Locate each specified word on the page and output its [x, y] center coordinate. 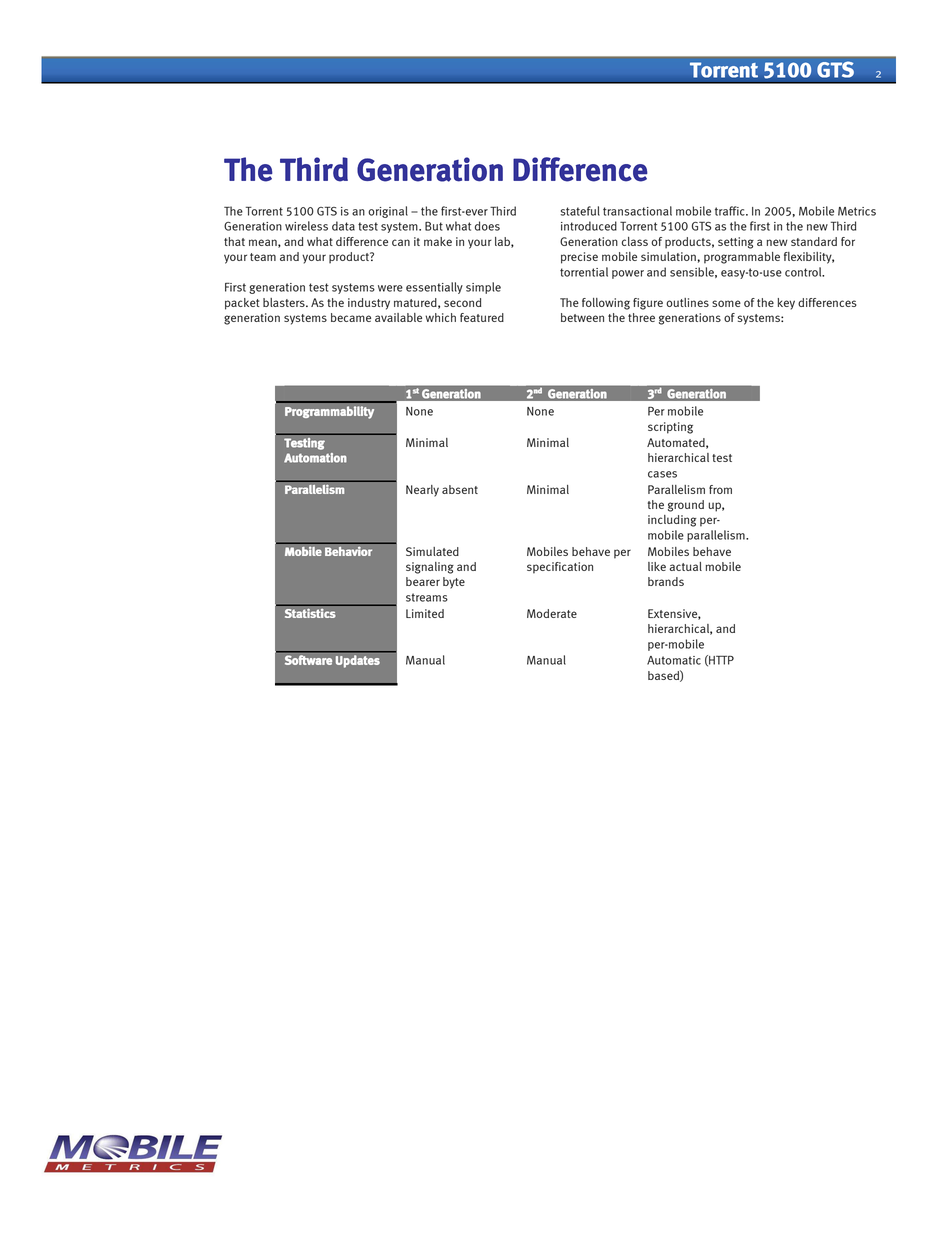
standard [814, 241]
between [582, 317]
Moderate [552, 613]
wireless [306, 226]
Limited [425, 613]
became [351, 317]
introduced [589, 226]
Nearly [422, 491]
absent [460, 489]
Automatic [674, 660]
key [786, 304]
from [720, 489]
